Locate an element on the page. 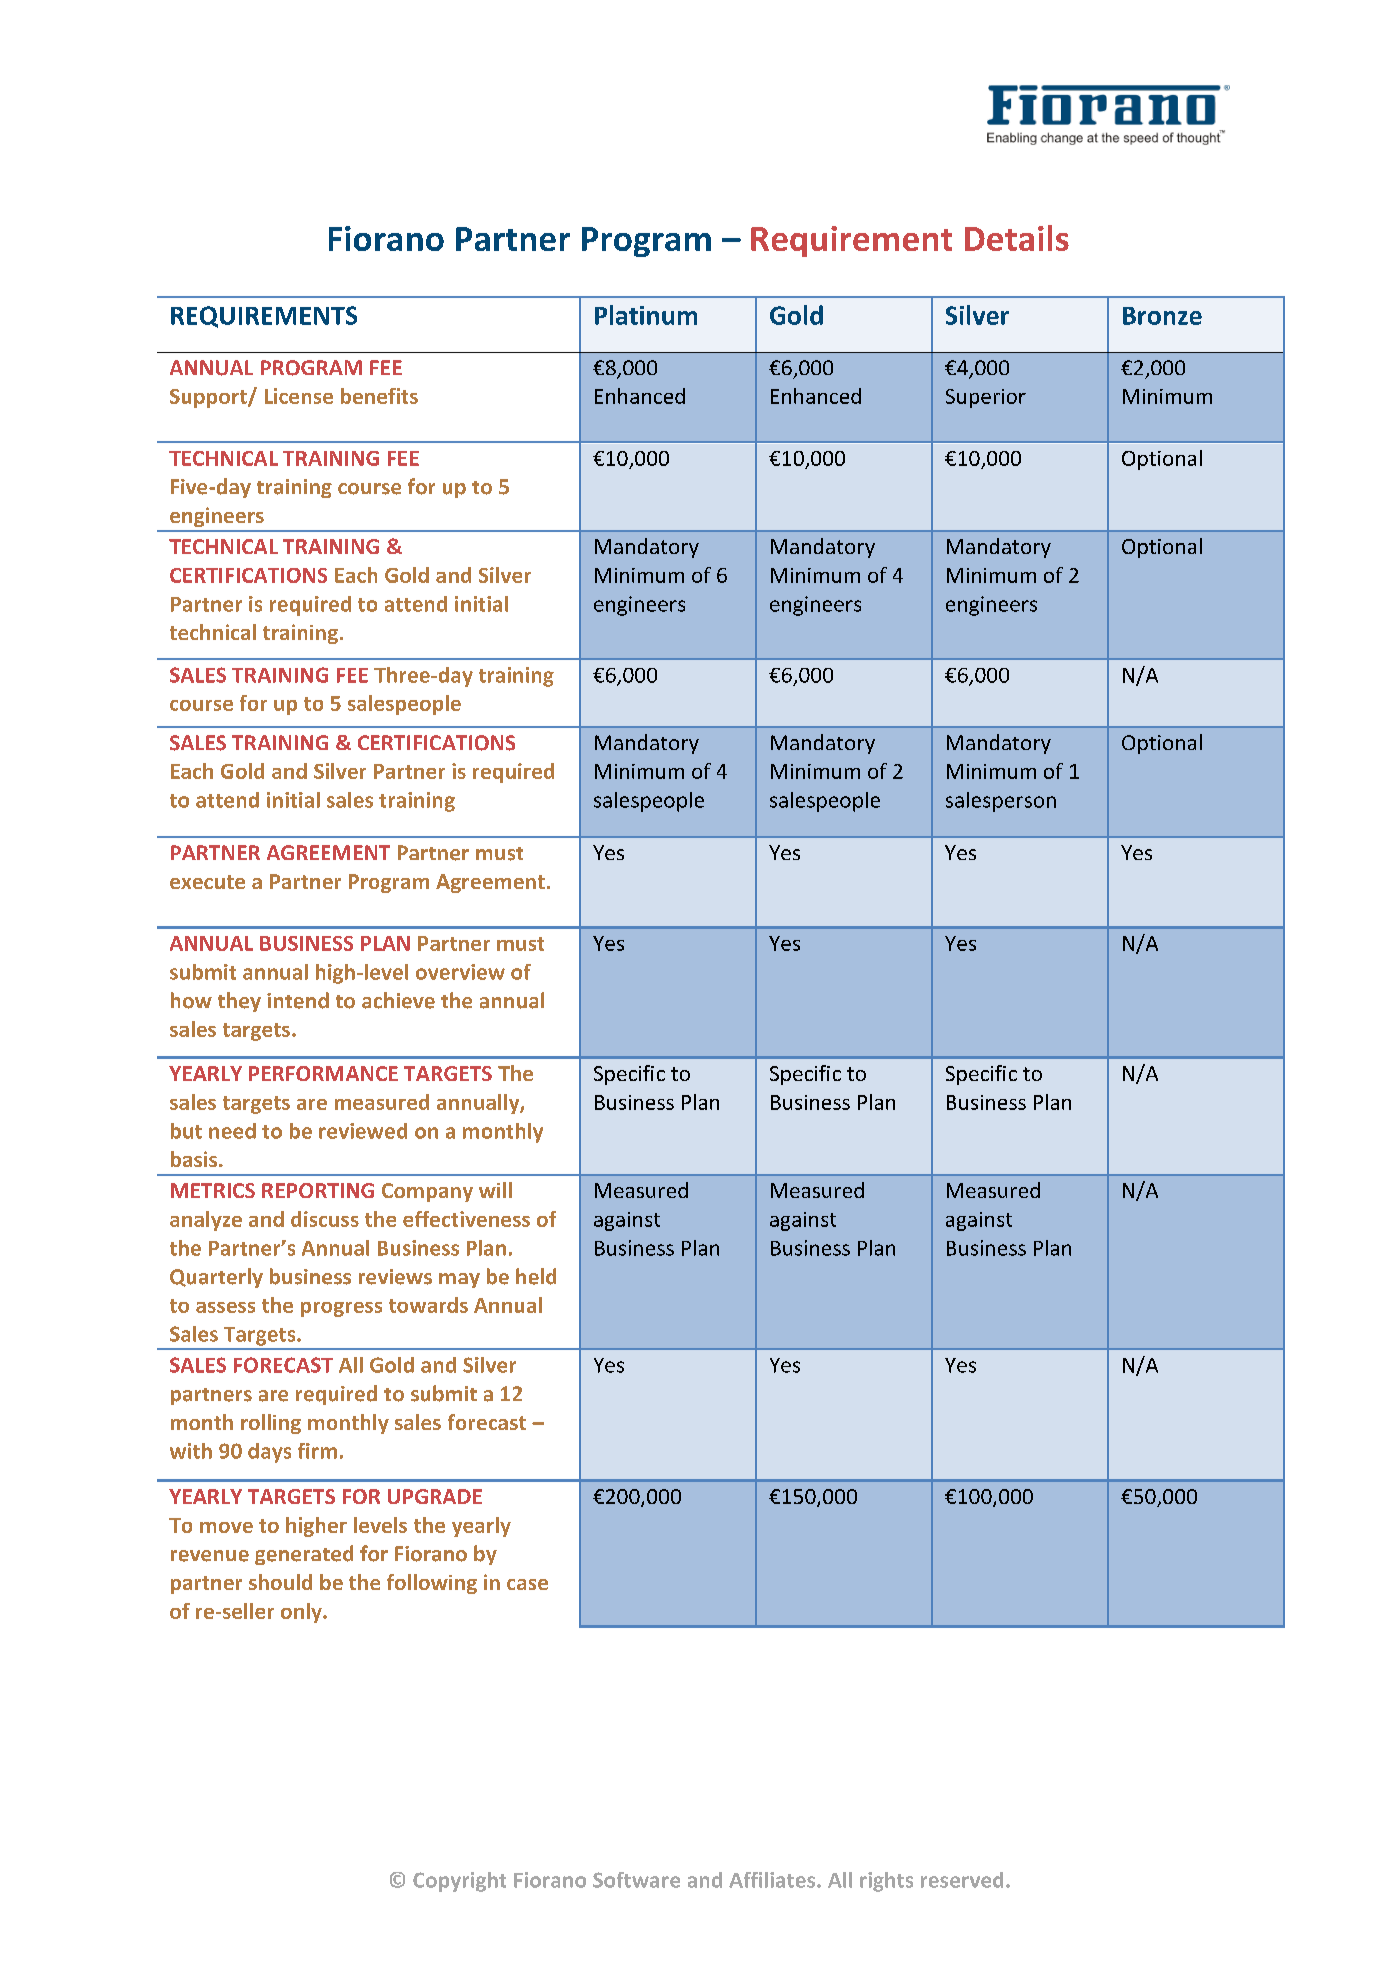 The width and height of the image is (1399, 1978). Software is located at coordinates (636, 1880).
